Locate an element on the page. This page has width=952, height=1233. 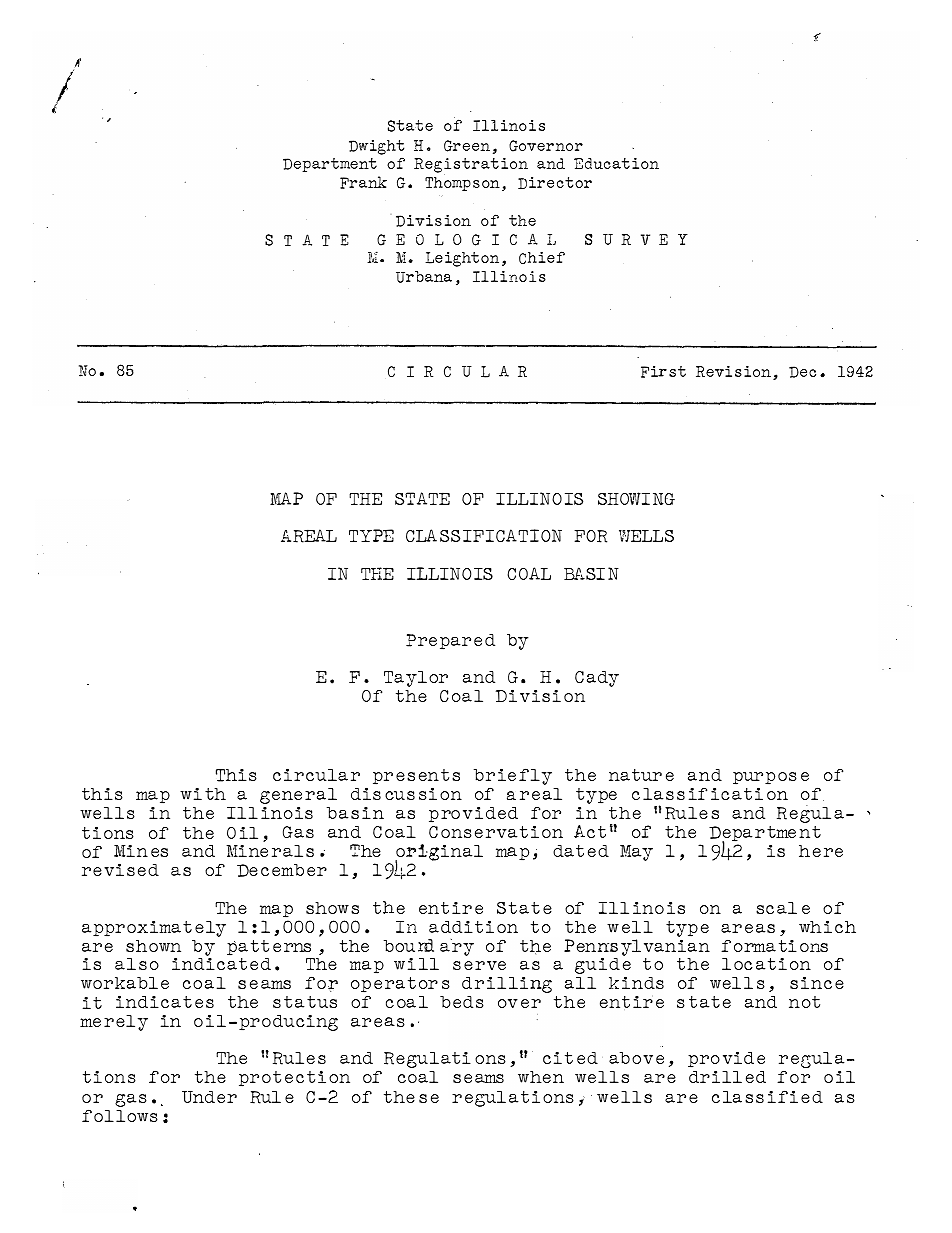
Director is located at coordinates (555, 183).
